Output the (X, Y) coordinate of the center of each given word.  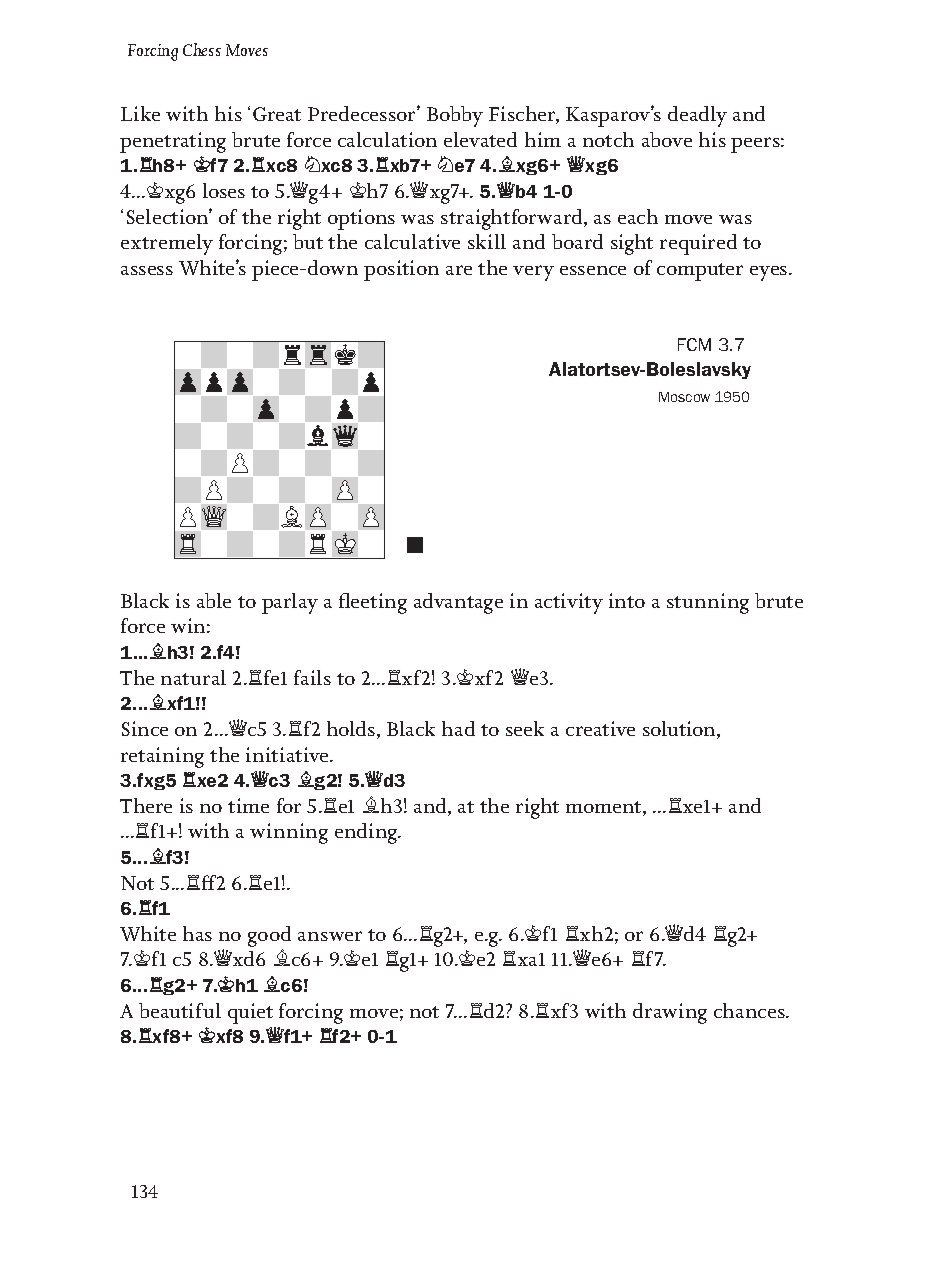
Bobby (455, 116)
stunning (708, 603)
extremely (167, 244)
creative (600, 728)
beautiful (180, 1010)
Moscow (684, 397)
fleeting (373, 603)
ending (367, 833)
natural (193, 677)
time (248, 805)
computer (700, 272)
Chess (202, 49)
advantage (458, 603)
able (214, 600)
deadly (697, 116)
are (459, 270)
